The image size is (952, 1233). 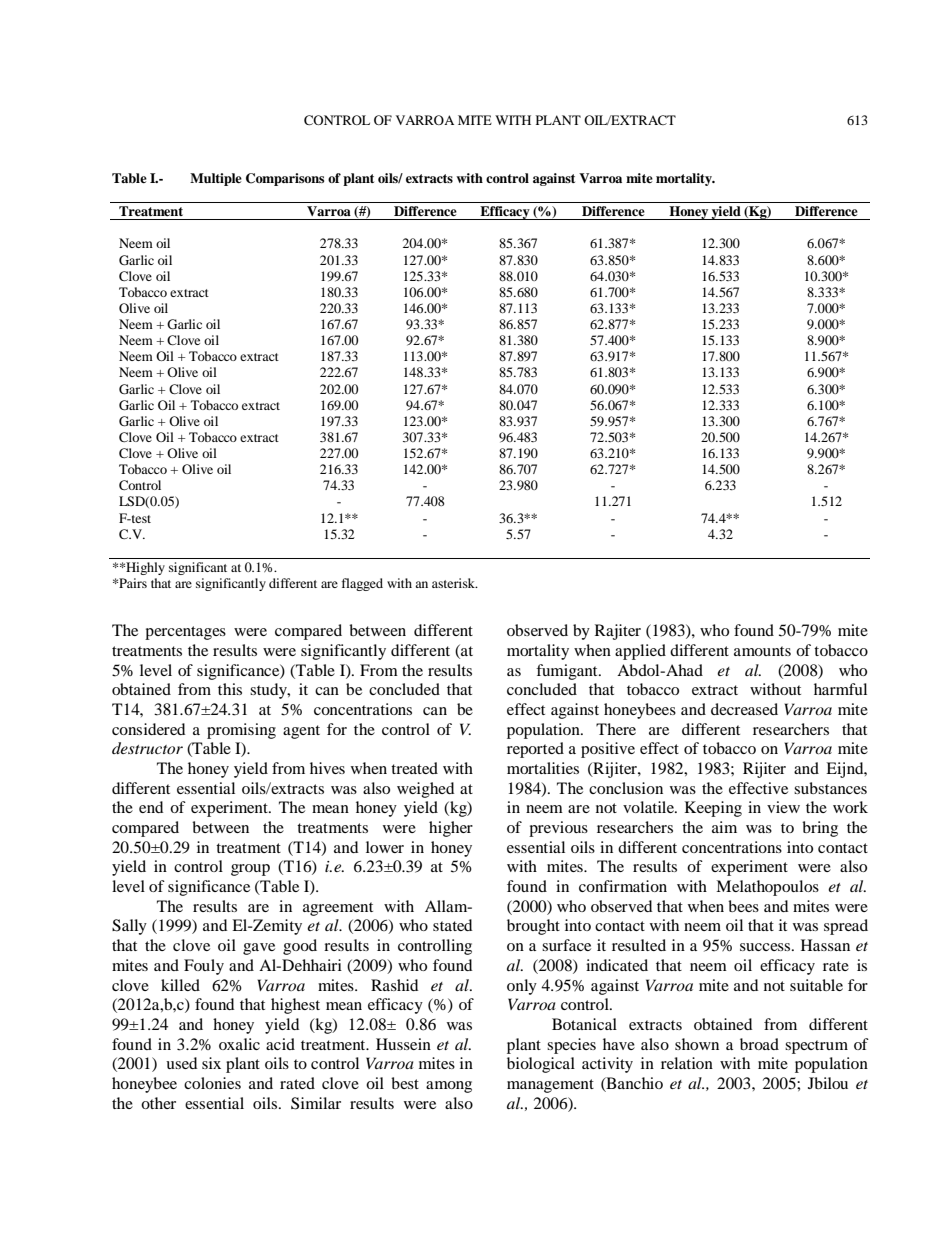 What do you see at coordinates (362, 584) in the image?
I see `flagged` at bounding box center [362, 584].
